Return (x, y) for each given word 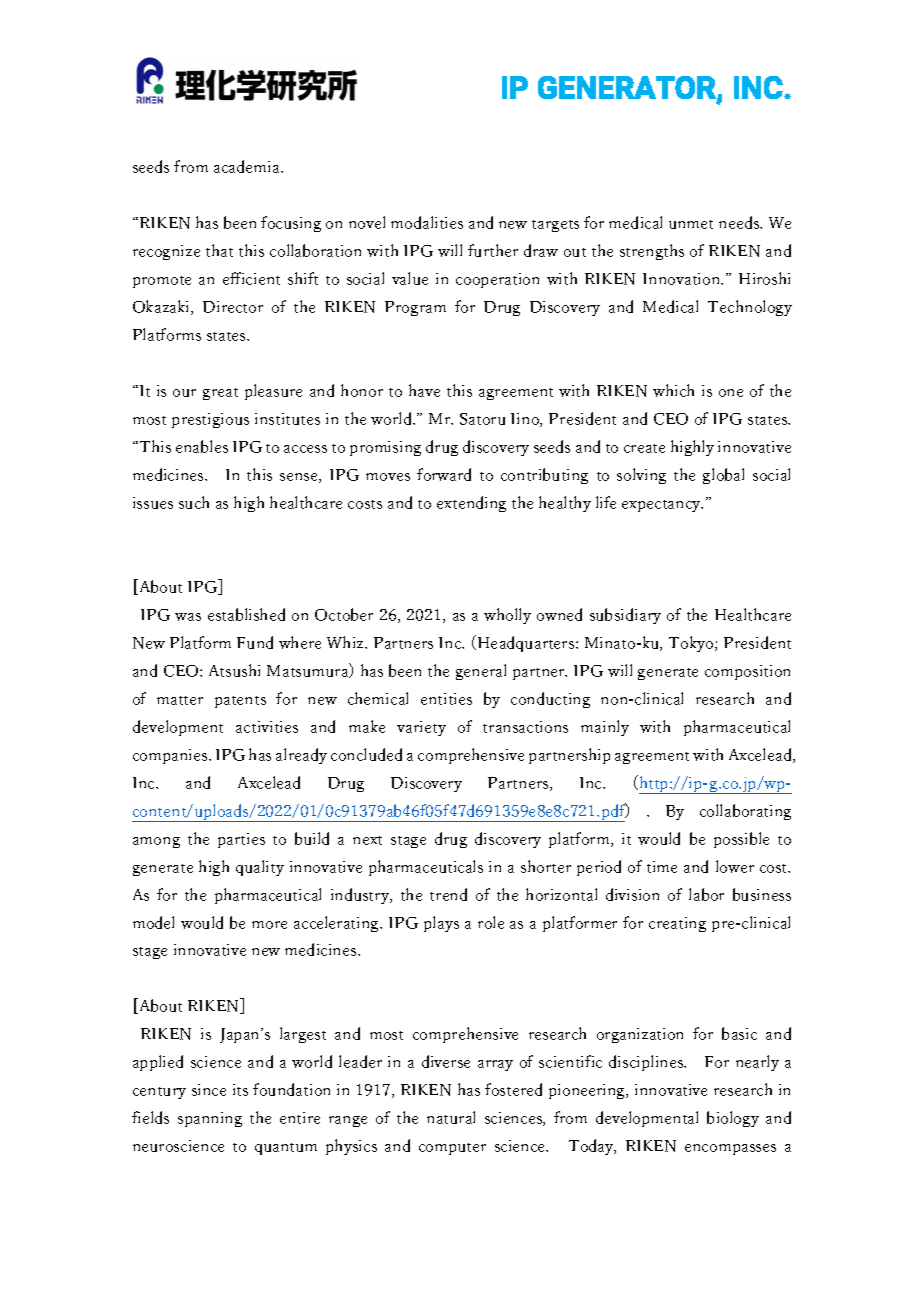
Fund (255, 642)
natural (451, 1117)
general (481, 672)
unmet (691, 224)
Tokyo (692, 644)
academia (248, 166)
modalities (427, 222)
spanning (210, 1119)
